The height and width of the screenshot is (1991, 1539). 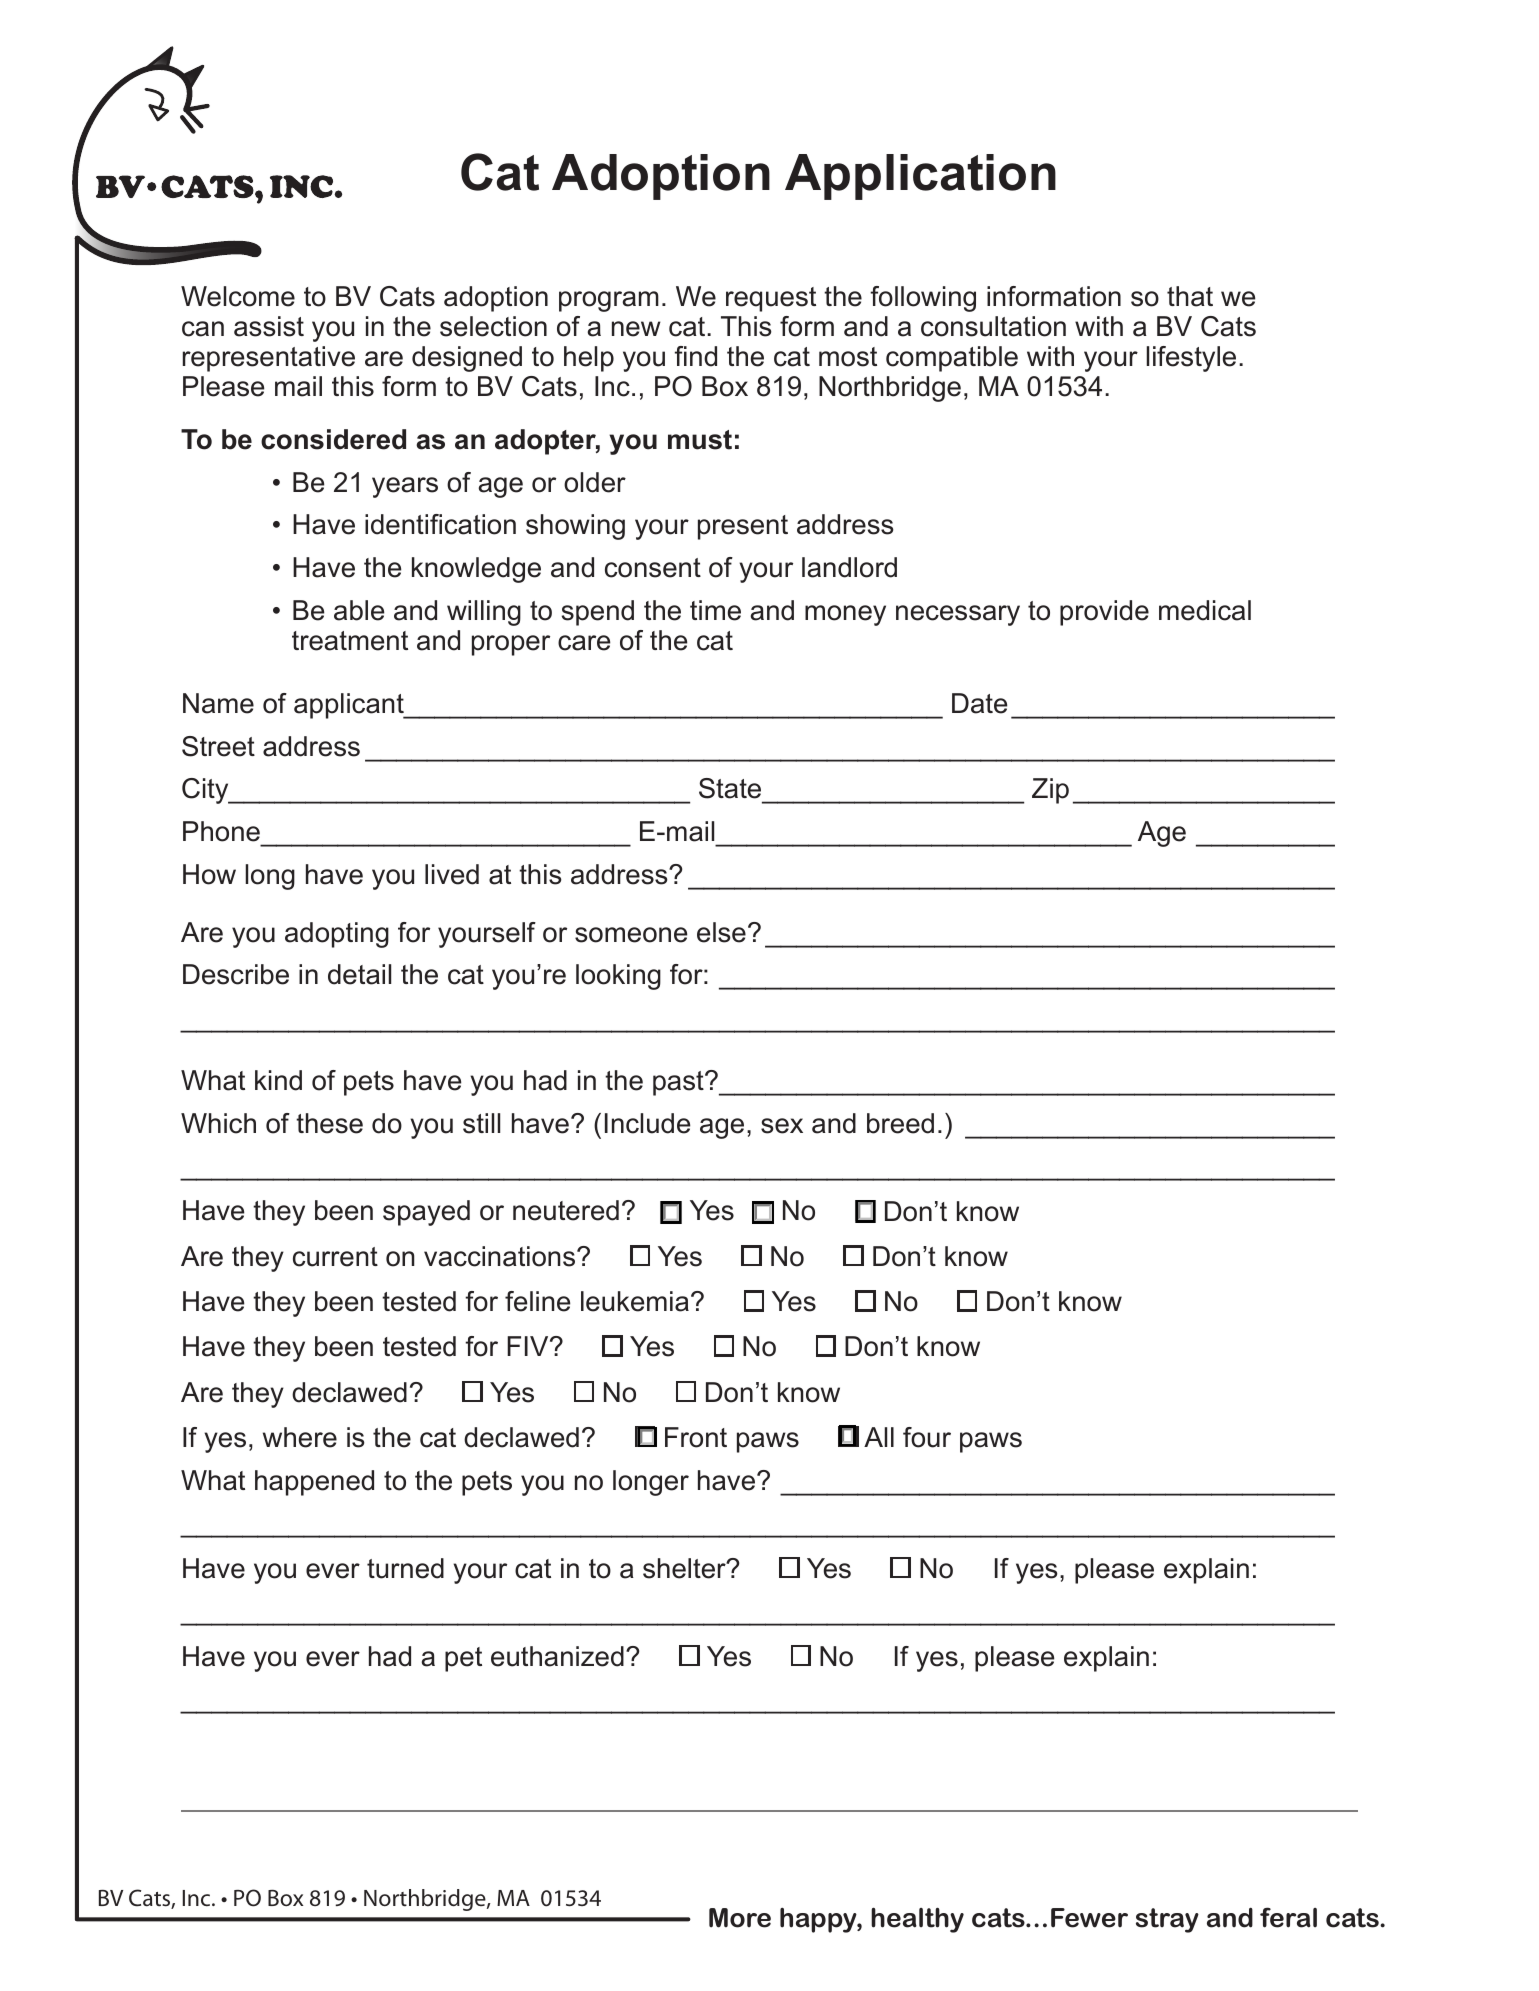 What do you see at coordinates (238, 296) in the screenshot?
I see `Welcome` at bounding box center [238, 296].
